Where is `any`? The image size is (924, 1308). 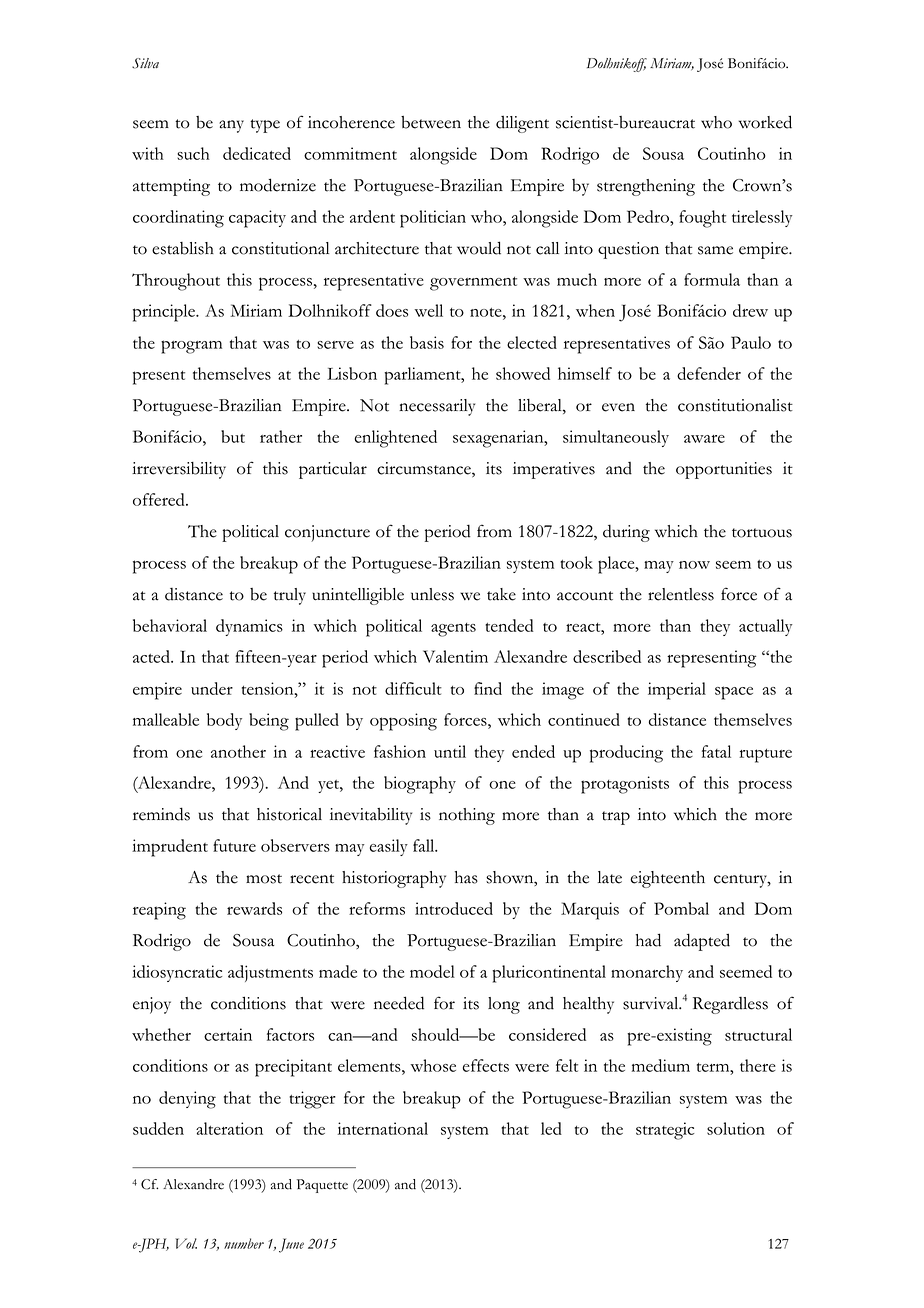
any is located at coordinates (231, 126).
